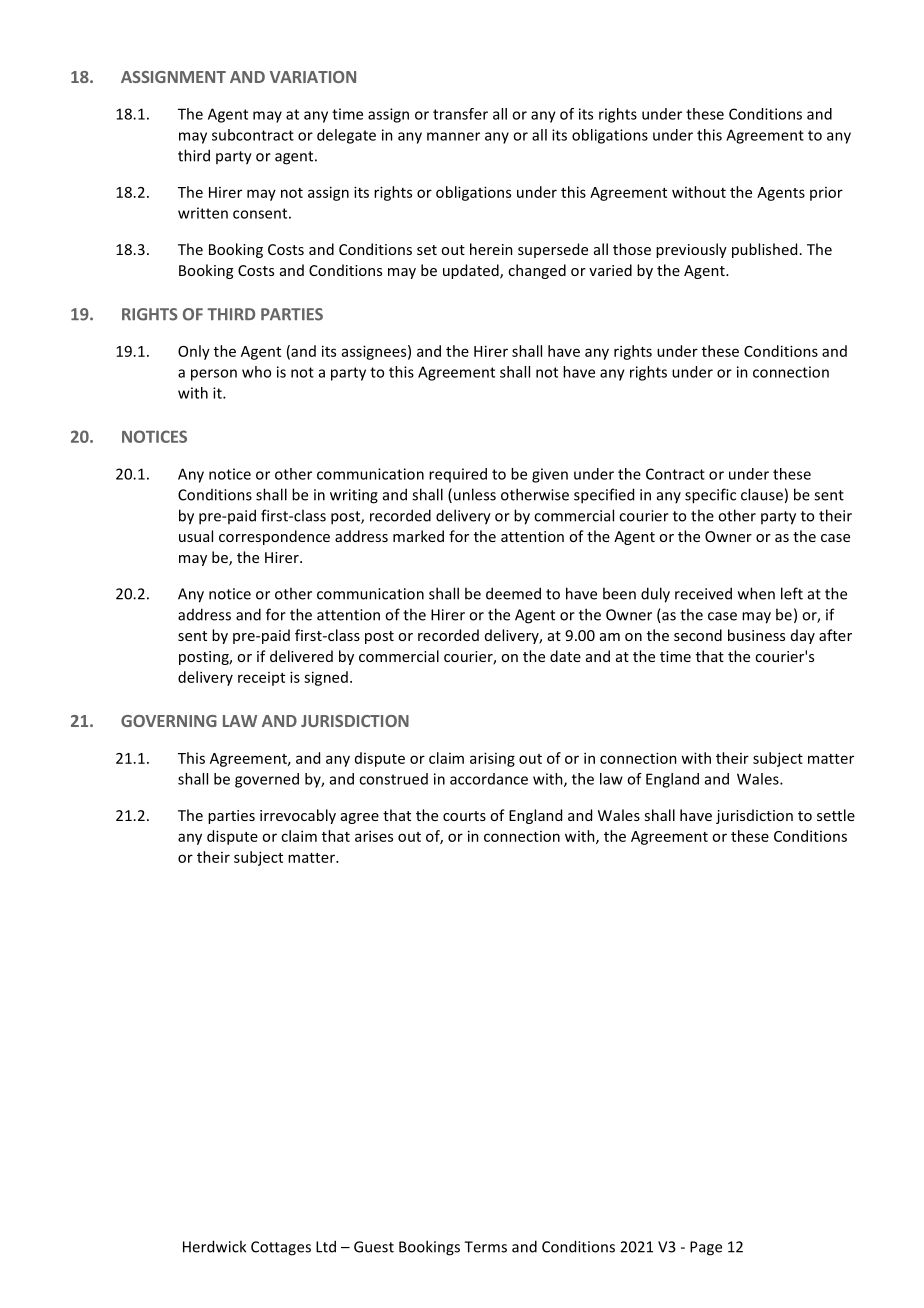 The image size is (924, 1308). I want to click on required, so click(458, 475).
